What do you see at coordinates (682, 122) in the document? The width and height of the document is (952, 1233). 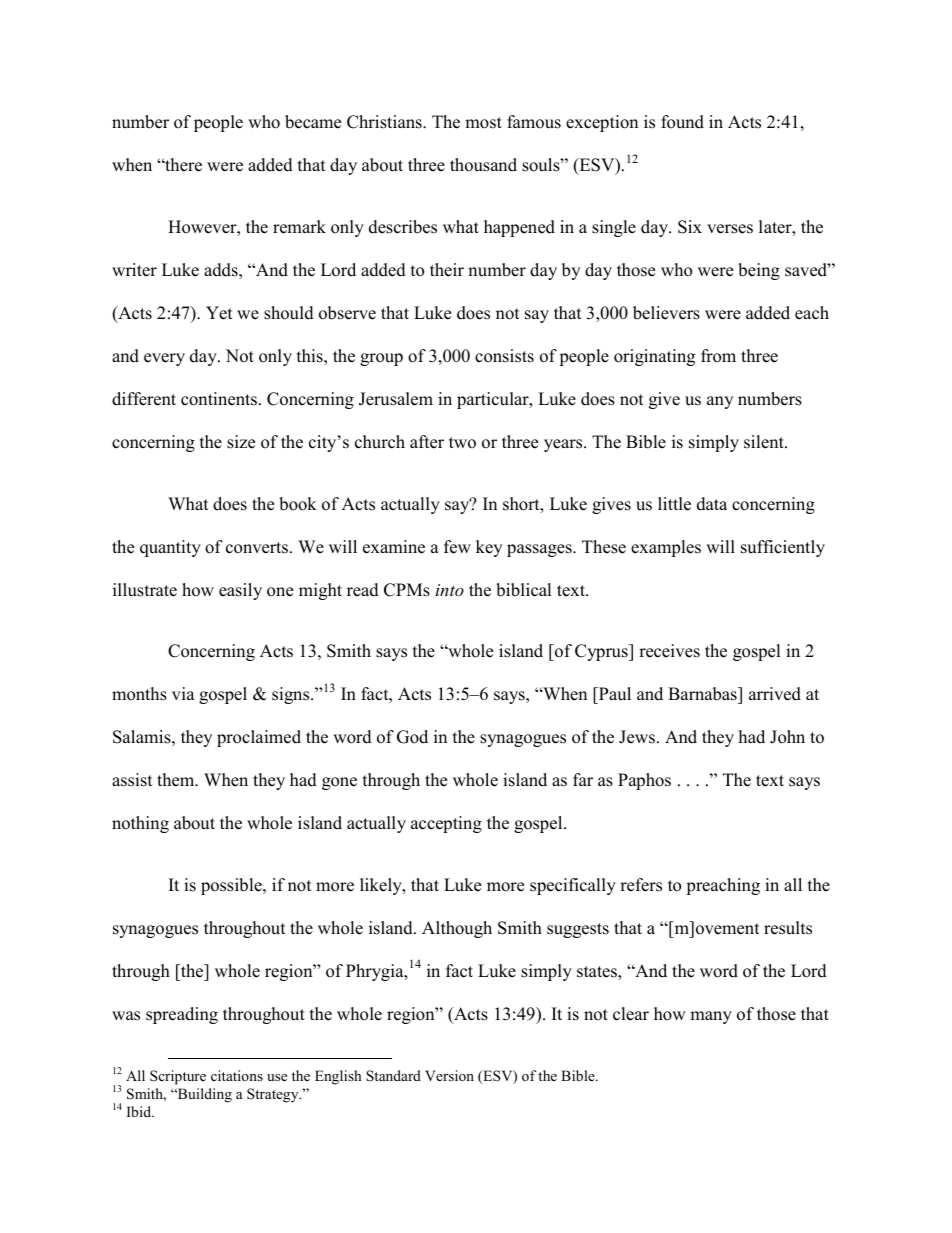 I see `found` at bounding box center [682, 122].
